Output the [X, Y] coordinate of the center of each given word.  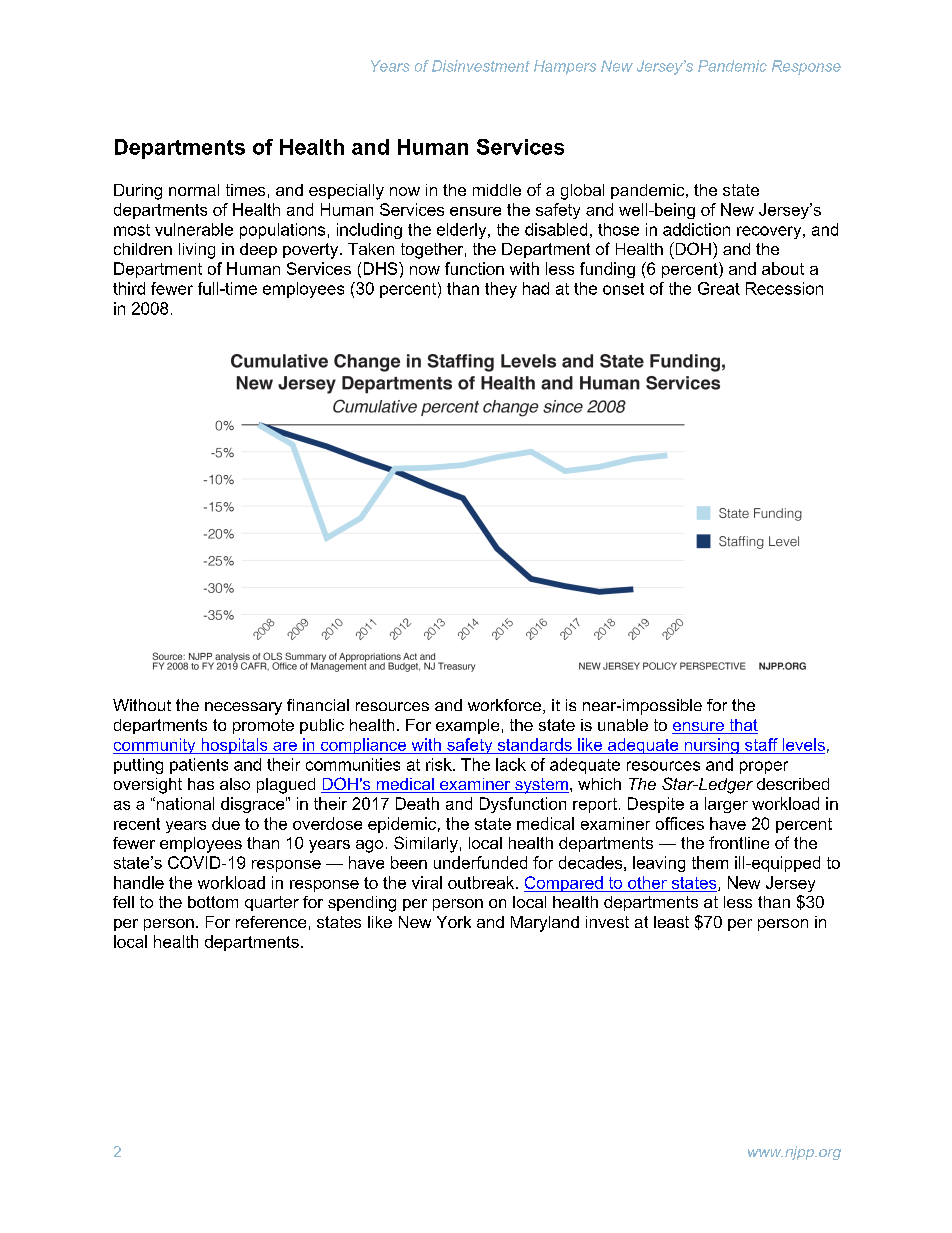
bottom [213, 902]
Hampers [565, 67]
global [582, 192]
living [197, 251]
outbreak [482, 882]
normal [194, 190]
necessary [243, 708]
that [742, 726]
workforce [506, 706]
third [129, 288]
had [536, 288]
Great [719, 288]
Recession [784, 288]
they [501, 290]
